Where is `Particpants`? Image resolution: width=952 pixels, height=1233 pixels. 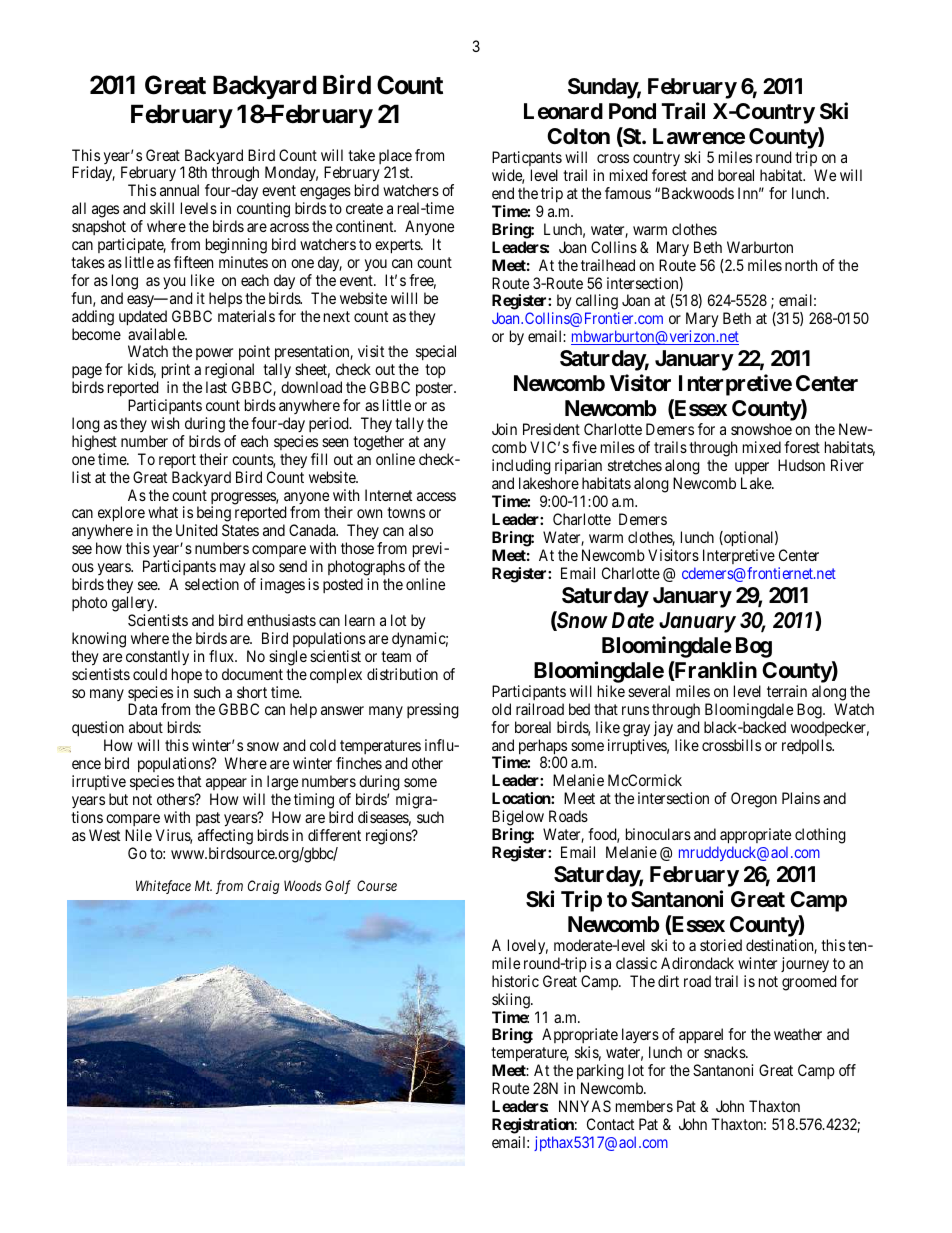 Particpants is located at coordinates (527, 160).
